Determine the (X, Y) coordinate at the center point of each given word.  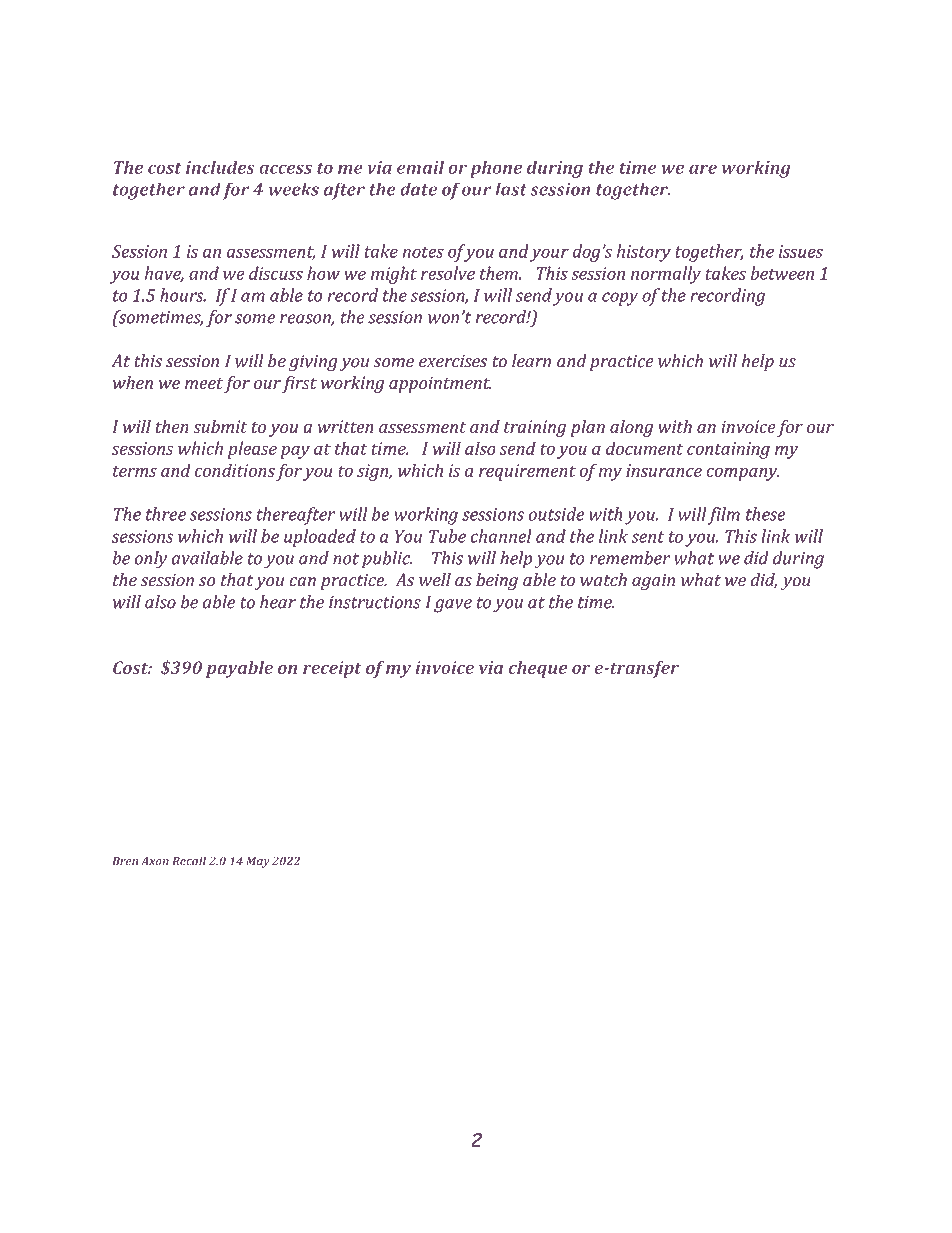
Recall (189, 861)
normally (666, 275)
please (252, 450)
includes (220, 167)
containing (728, 450)
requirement (527, 472)
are (703, 169)
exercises (453, 361)
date (418, 189)
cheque (538, 669)
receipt (332, 669)
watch (603, 580)
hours (183, 295)
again (653, 582)
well (435, 580)
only (151, 560)
